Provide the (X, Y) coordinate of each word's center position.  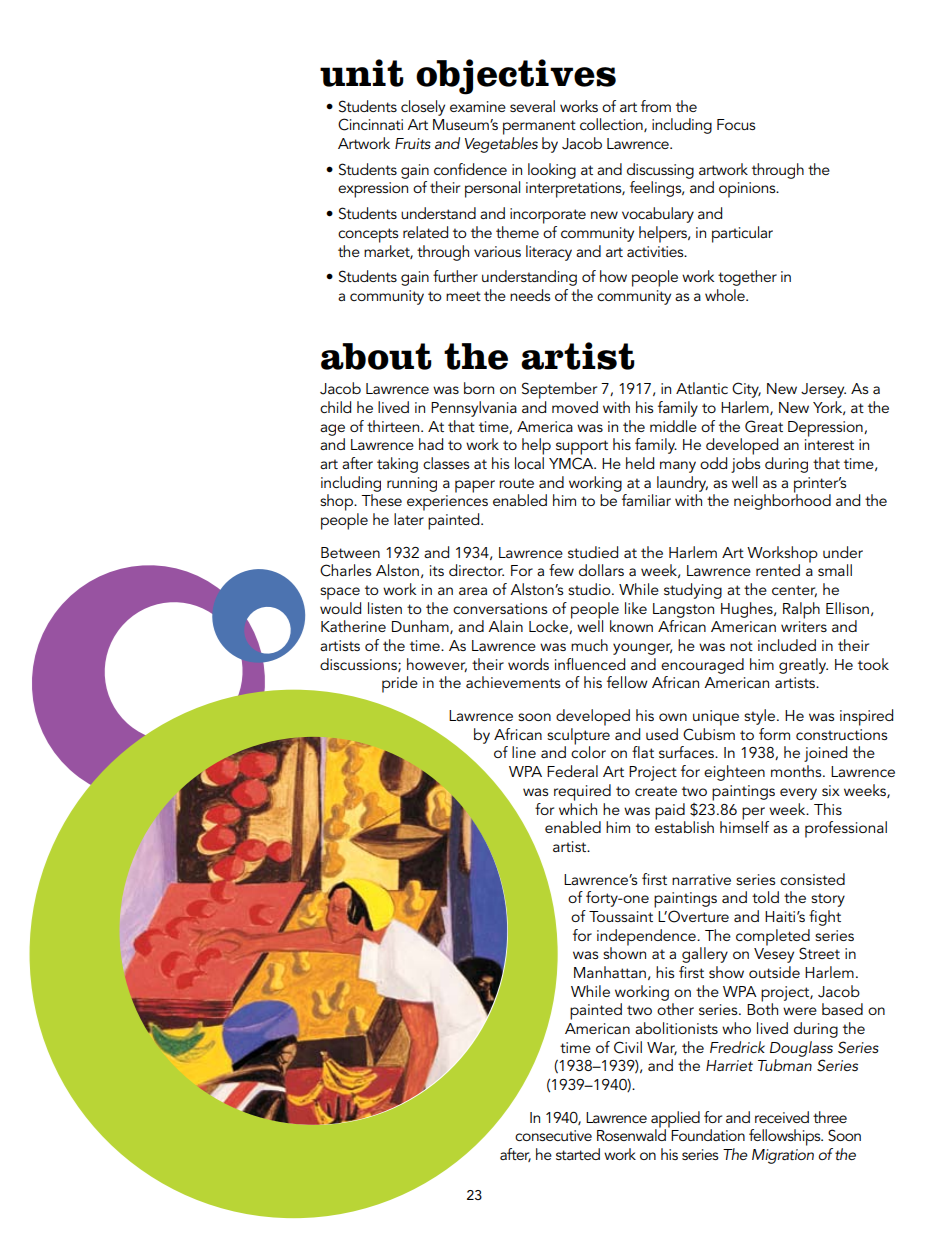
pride (400, 684)
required (582, 792)
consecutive (553, 1135)
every (798, 794)
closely (423, 108)
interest (829, 444)
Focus (736, 124)
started (578, 1154)
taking (397, 465)
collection (612, 125)
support (582, 447)
